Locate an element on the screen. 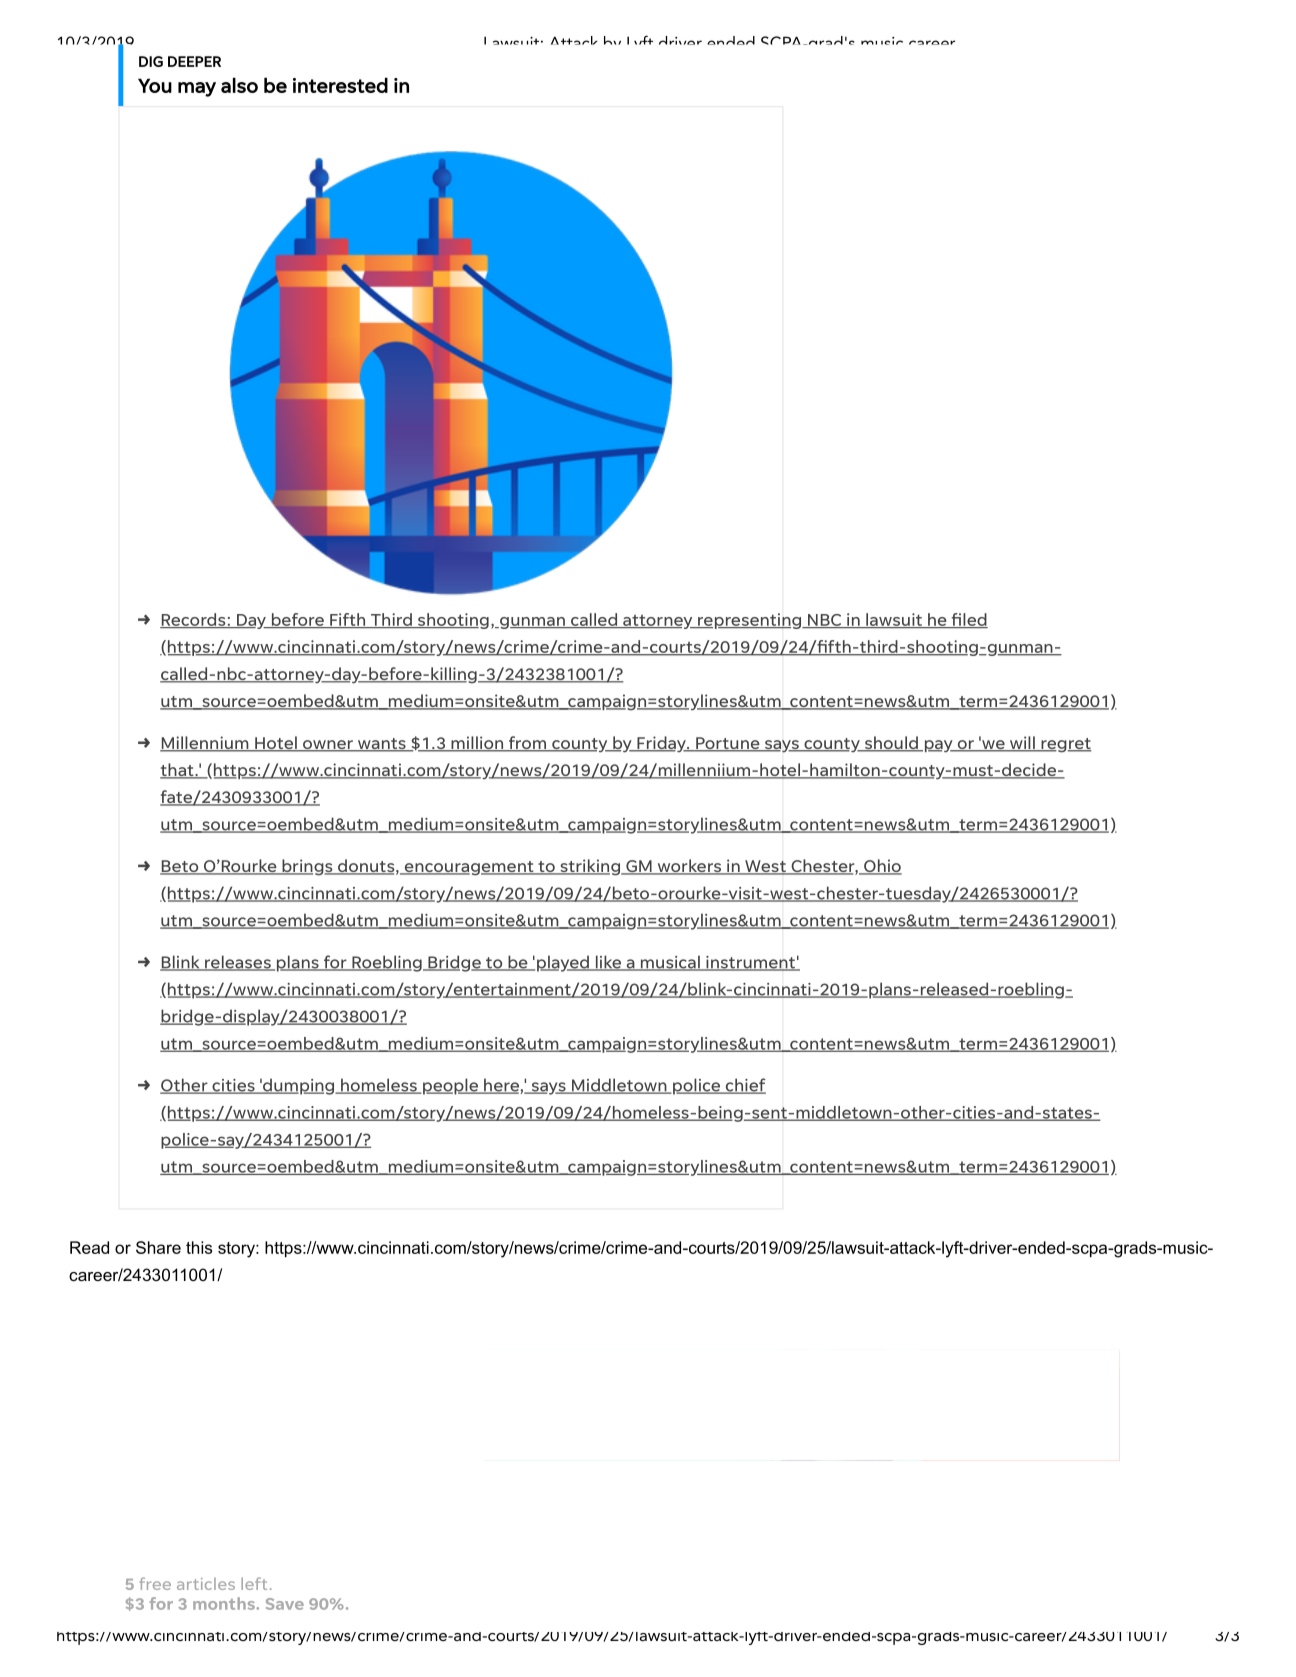 The width and height of the screenshot is (1296, 1677). may is located at coordinates (197, 89).
